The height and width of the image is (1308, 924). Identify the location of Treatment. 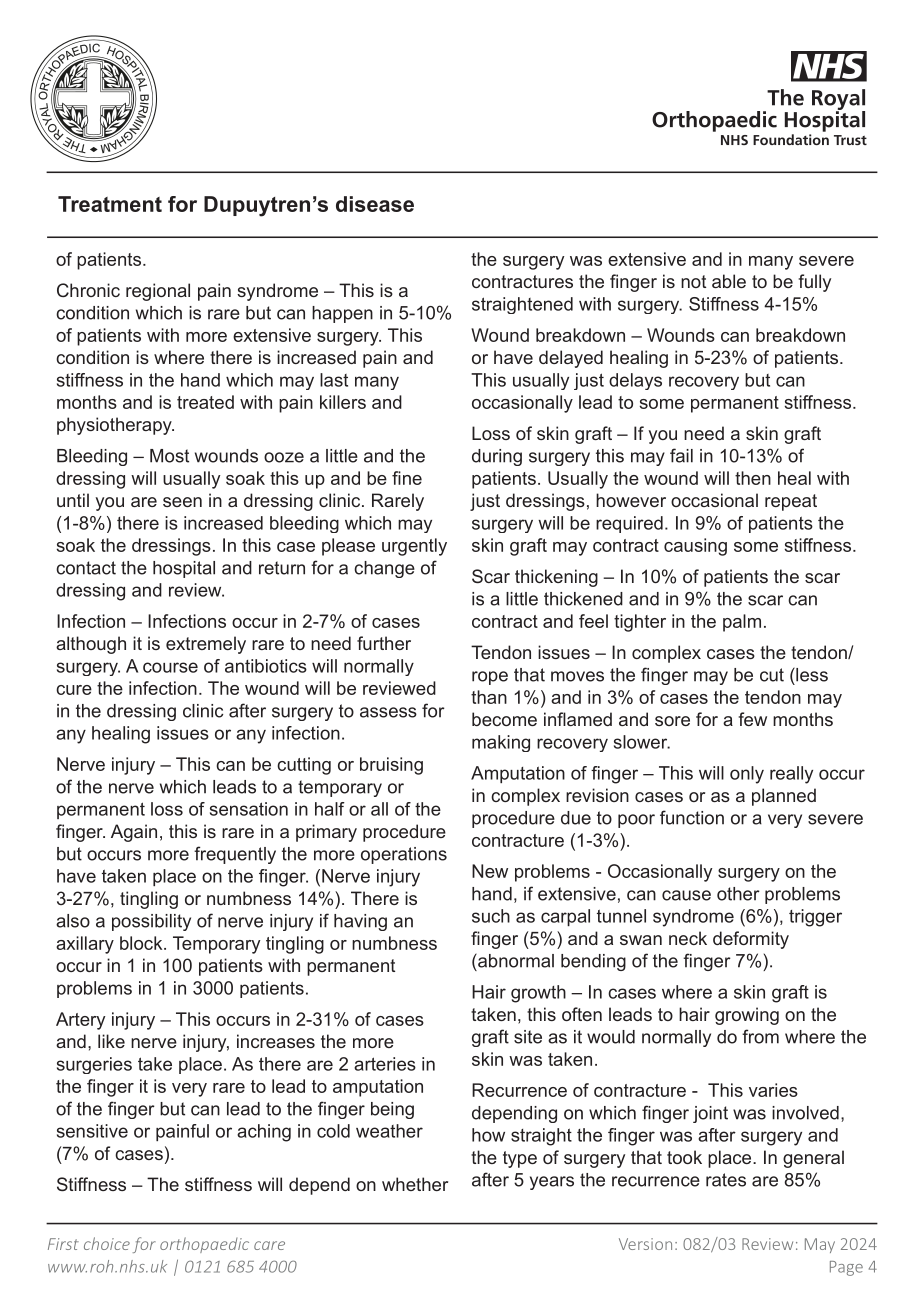
(110, 204).
